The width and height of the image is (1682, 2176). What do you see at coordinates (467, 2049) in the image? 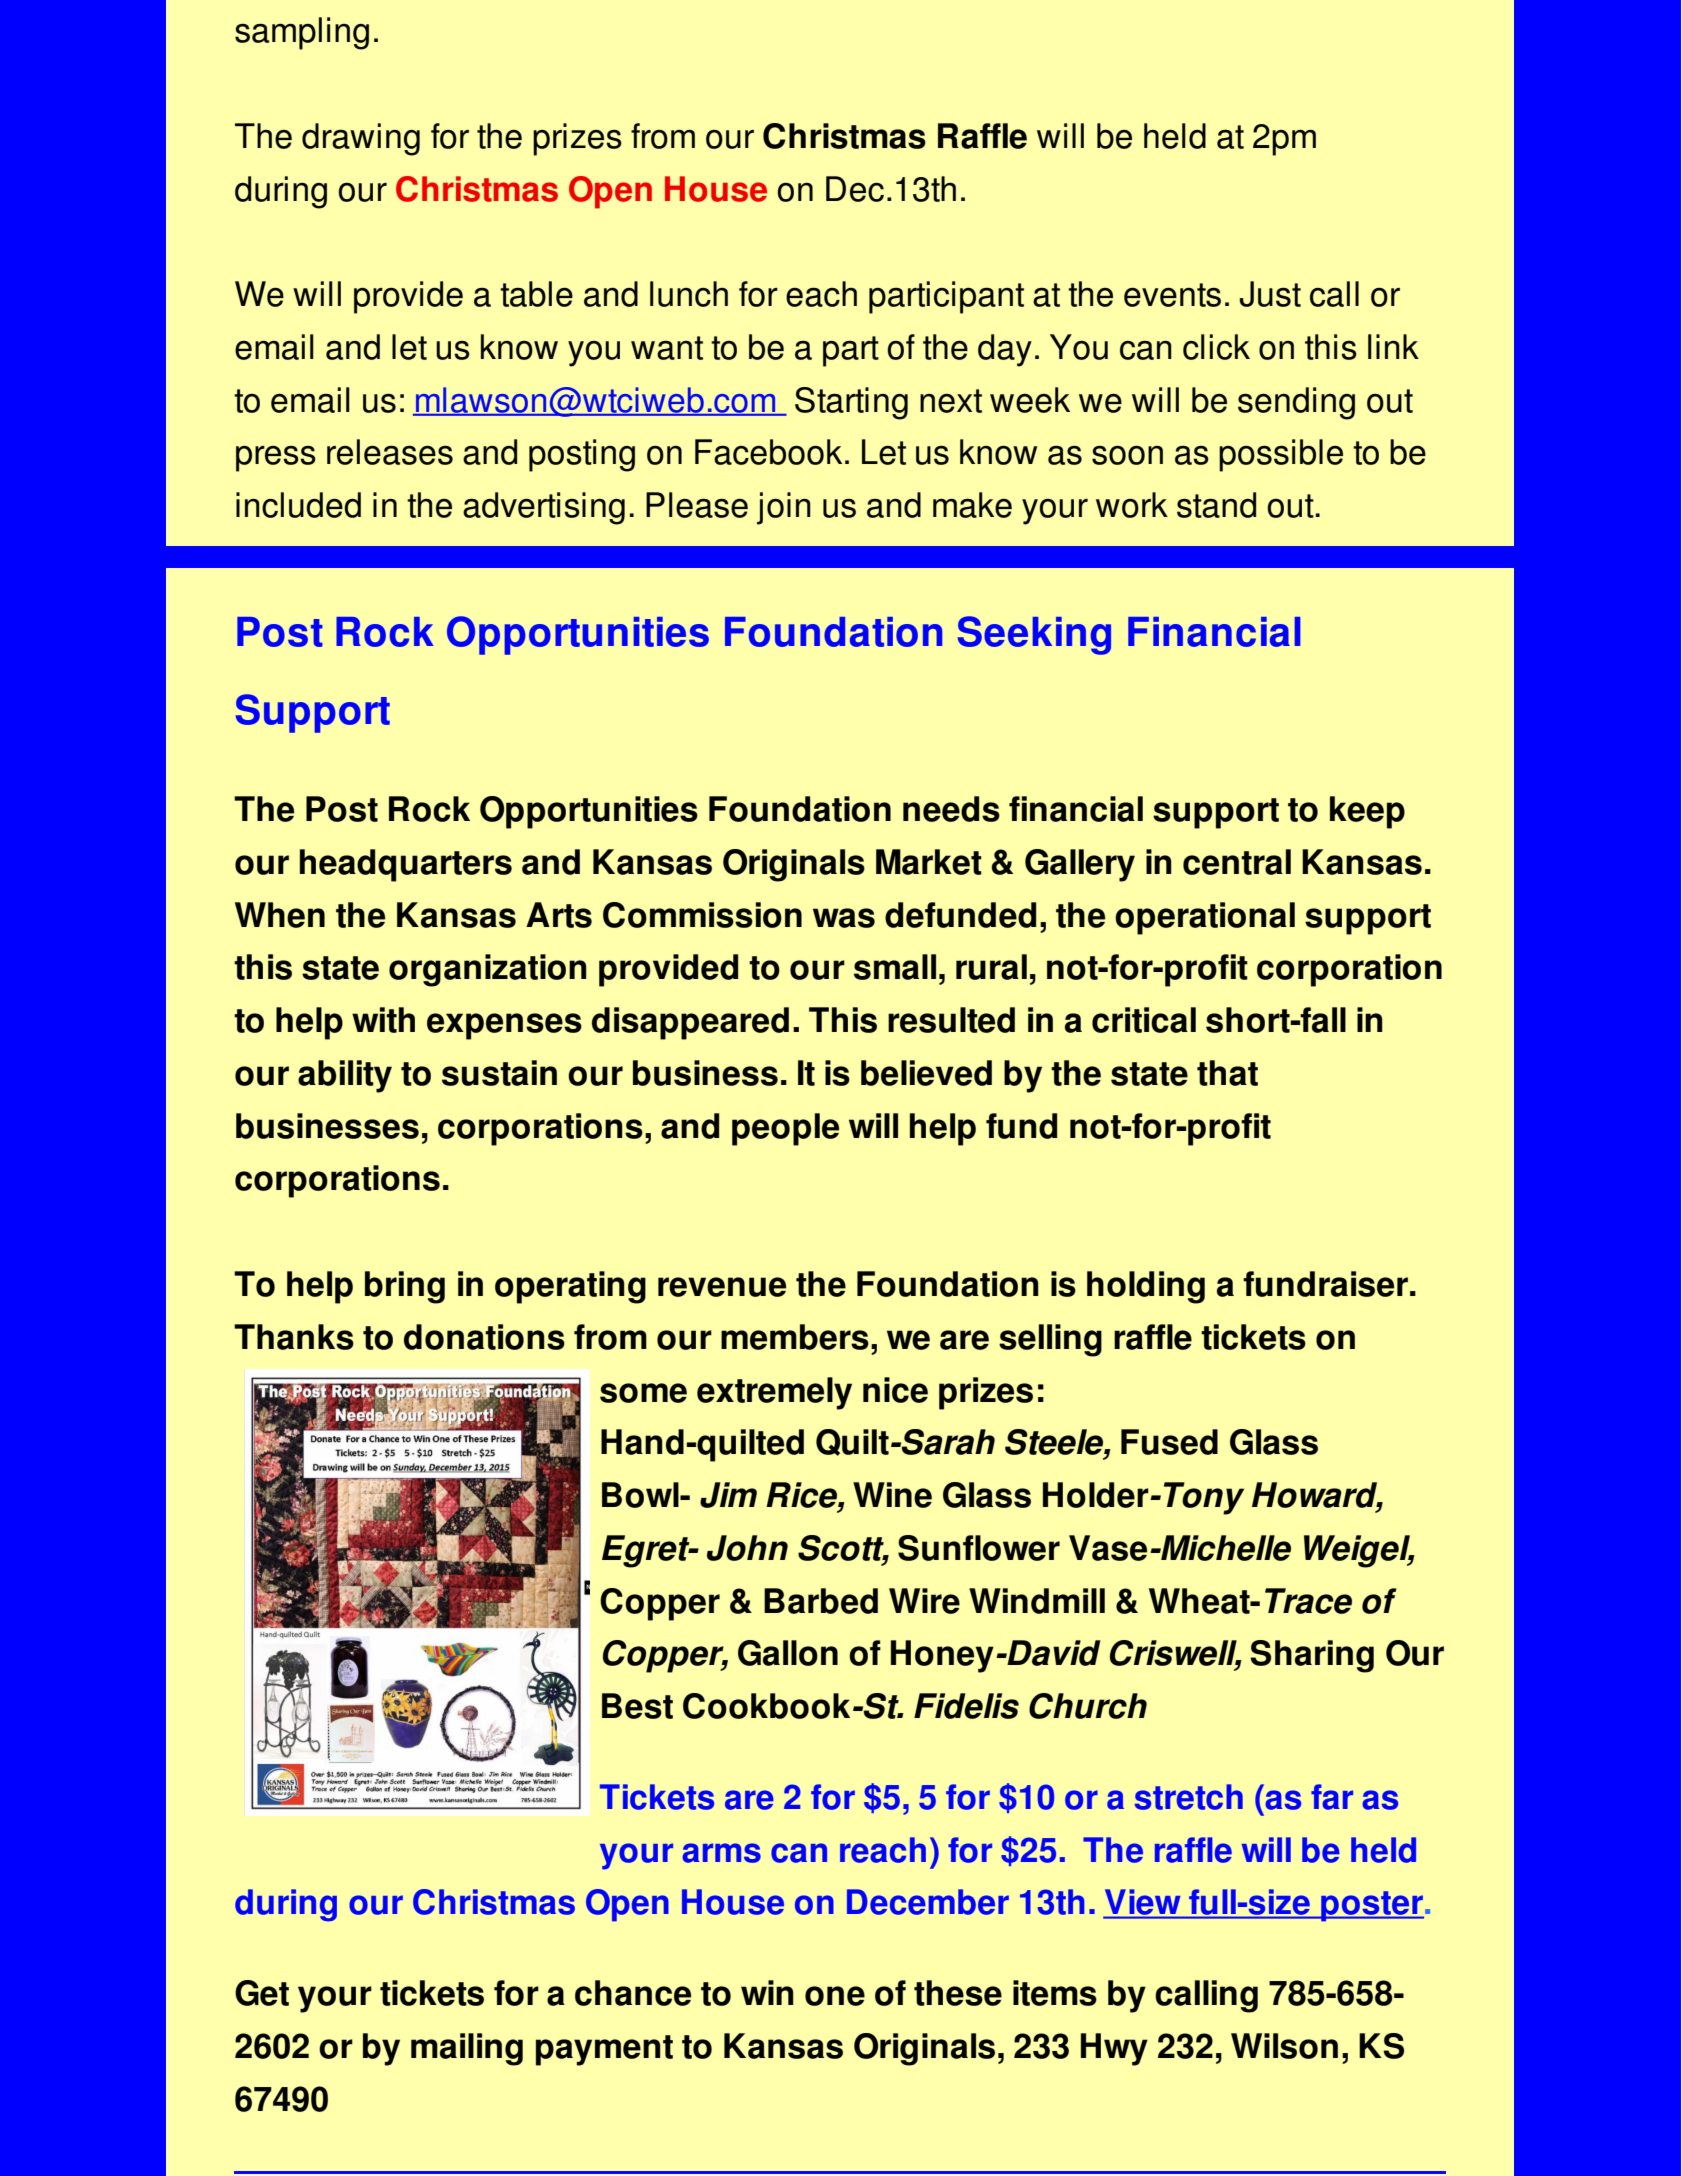
I see `mailing` at bounding box center [467, 2049].
